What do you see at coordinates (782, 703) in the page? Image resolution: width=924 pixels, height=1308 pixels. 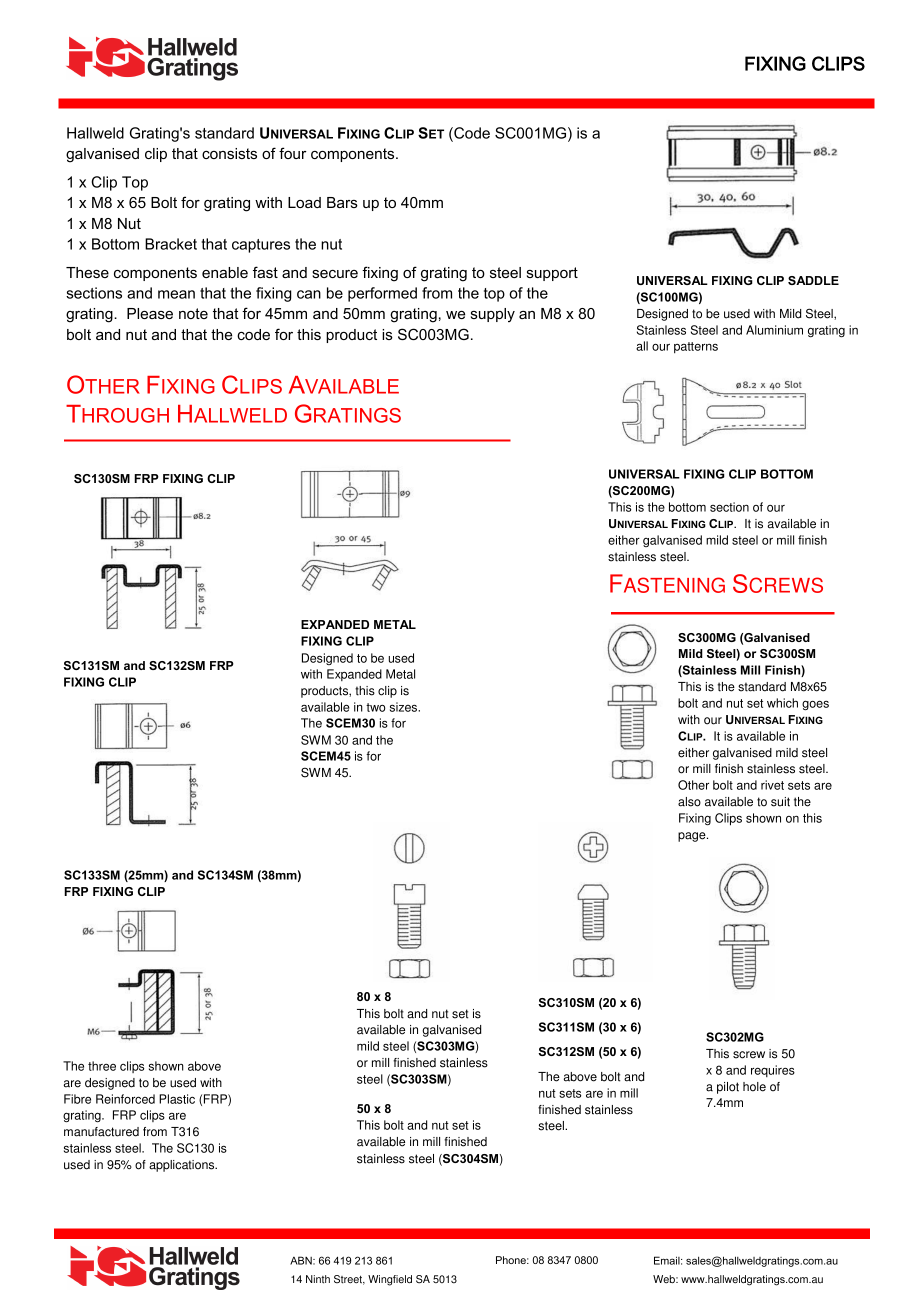 I see `which` at bounding box center [782, 703].
